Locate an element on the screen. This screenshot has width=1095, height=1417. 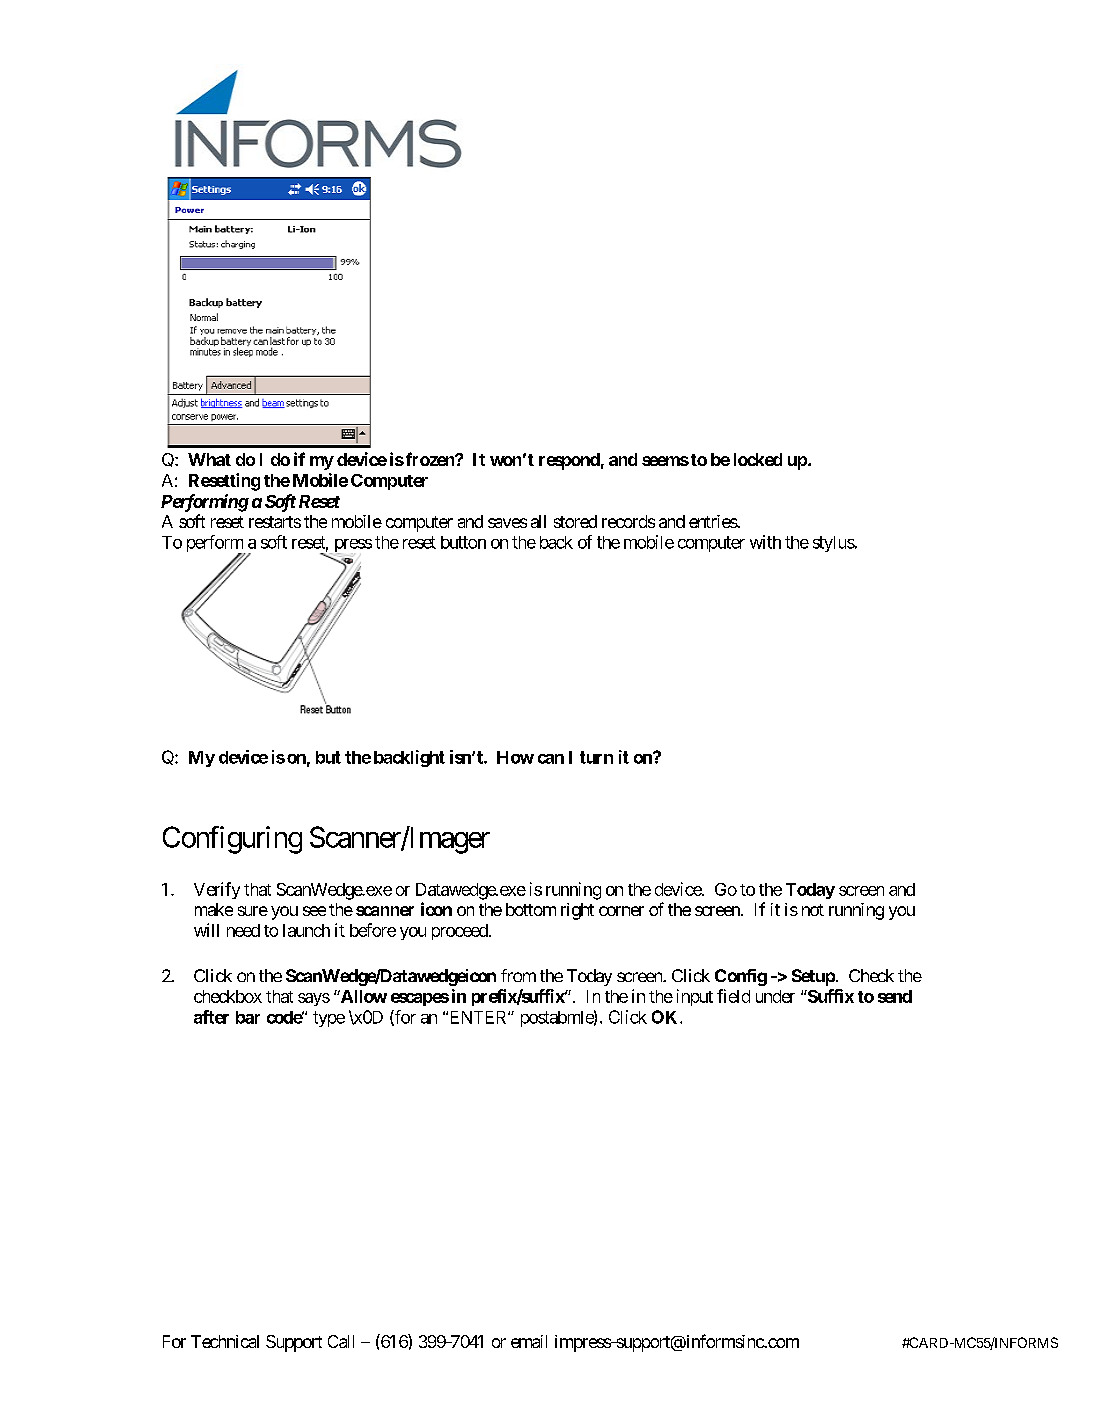
bottom is located at coordinates (531, 909).
